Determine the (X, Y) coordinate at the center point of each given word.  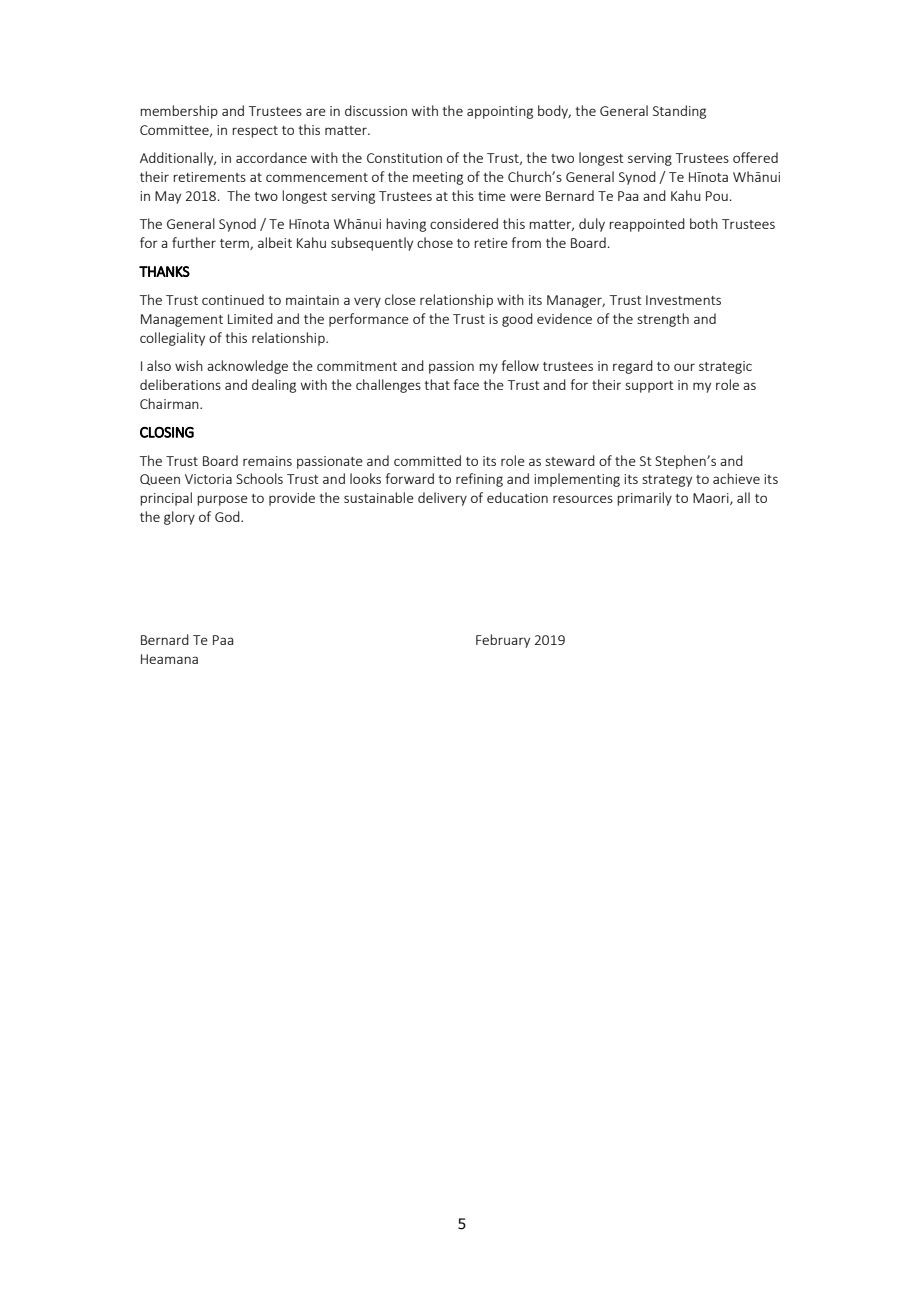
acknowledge (247, 367)
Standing (679, 112)
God (228, 516)
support (649, 387)
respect (255, 132)
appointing (500, 112)
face (466, 384)
